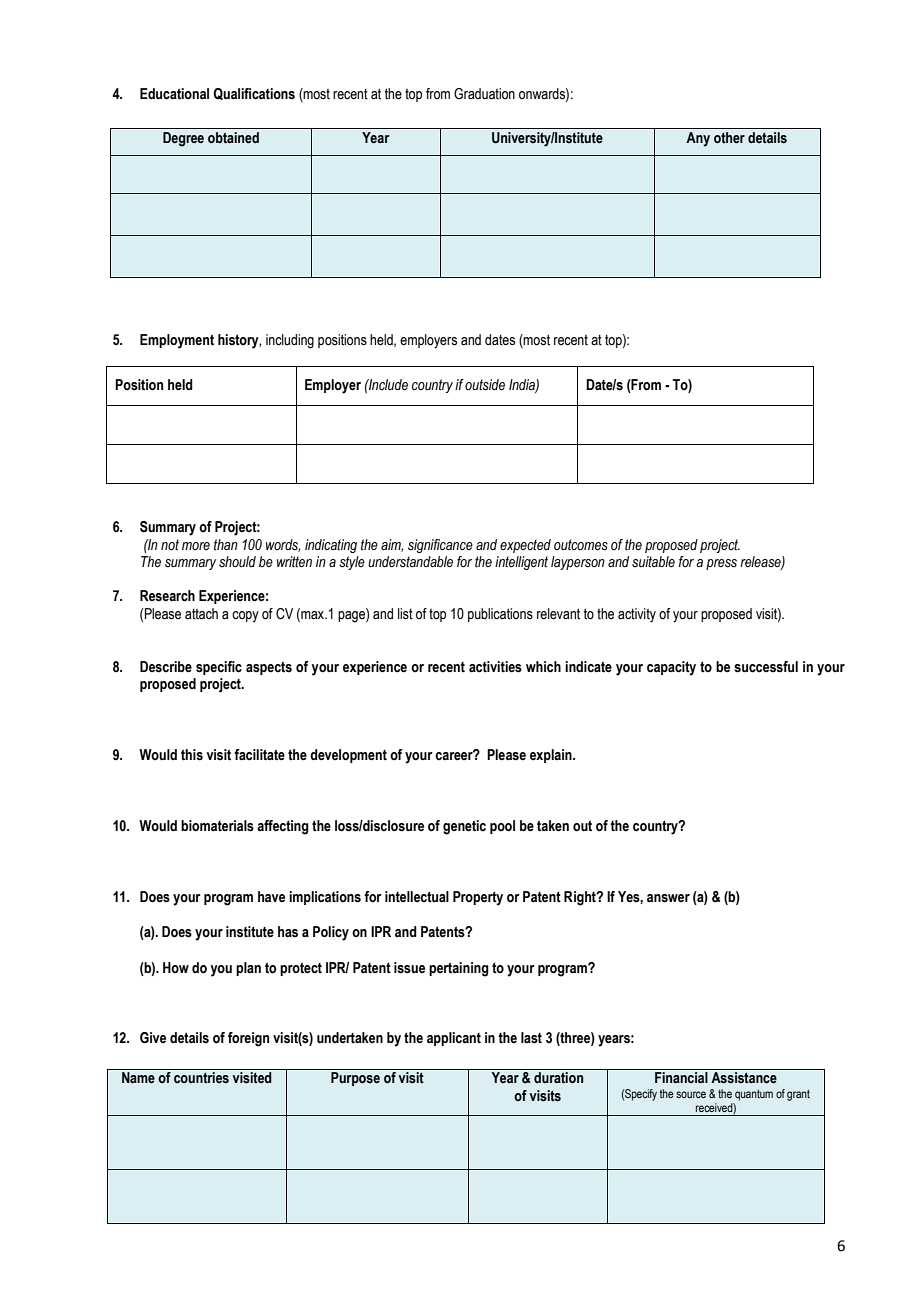  I want to click on press, so click(721, 564).
